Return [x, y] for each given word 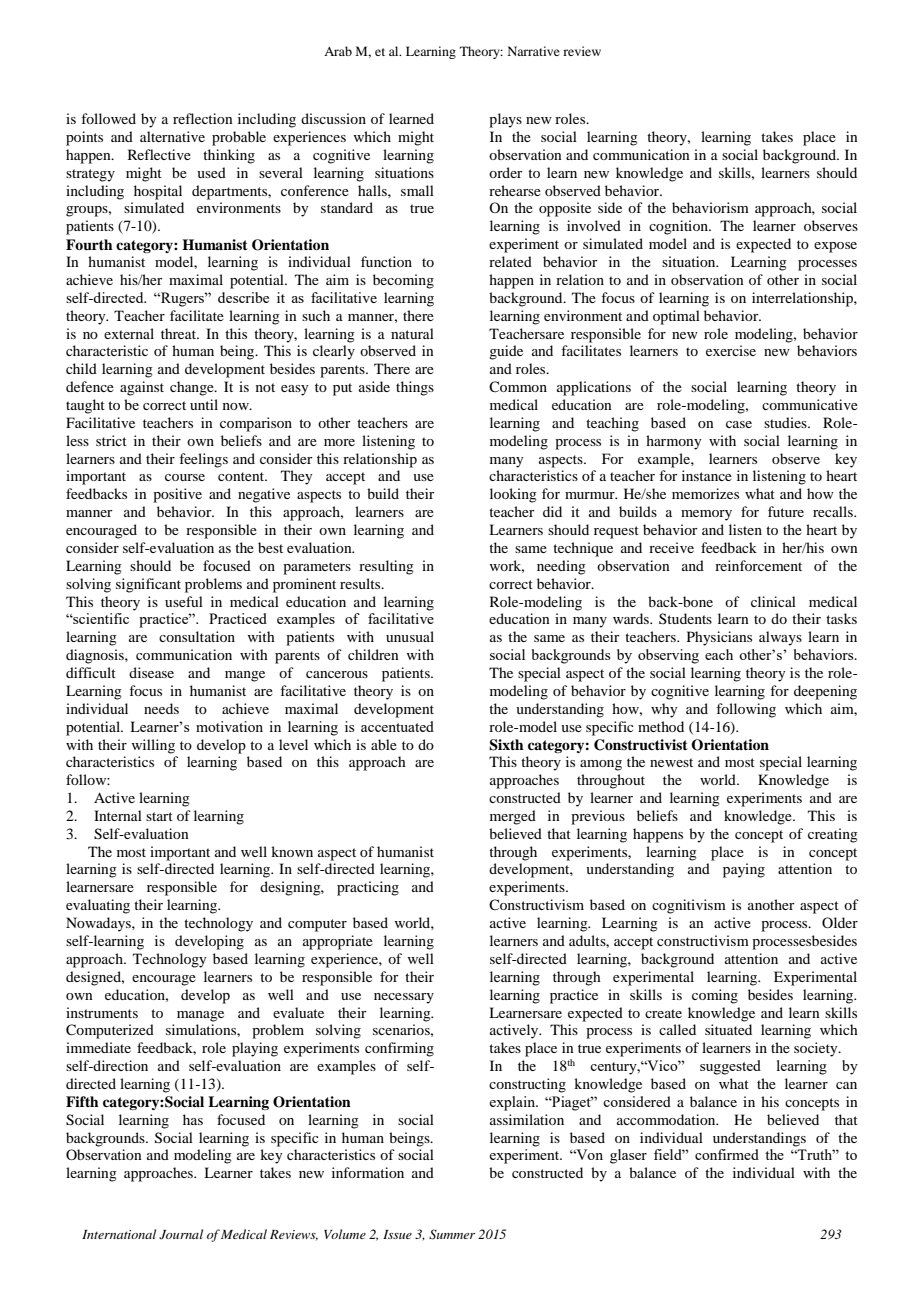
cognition [680, 227]
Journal [181, 1234]
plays [505, 120]
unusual [410, 636]
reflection [203, 118]
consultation [197, 636]
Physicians [719, 638]
